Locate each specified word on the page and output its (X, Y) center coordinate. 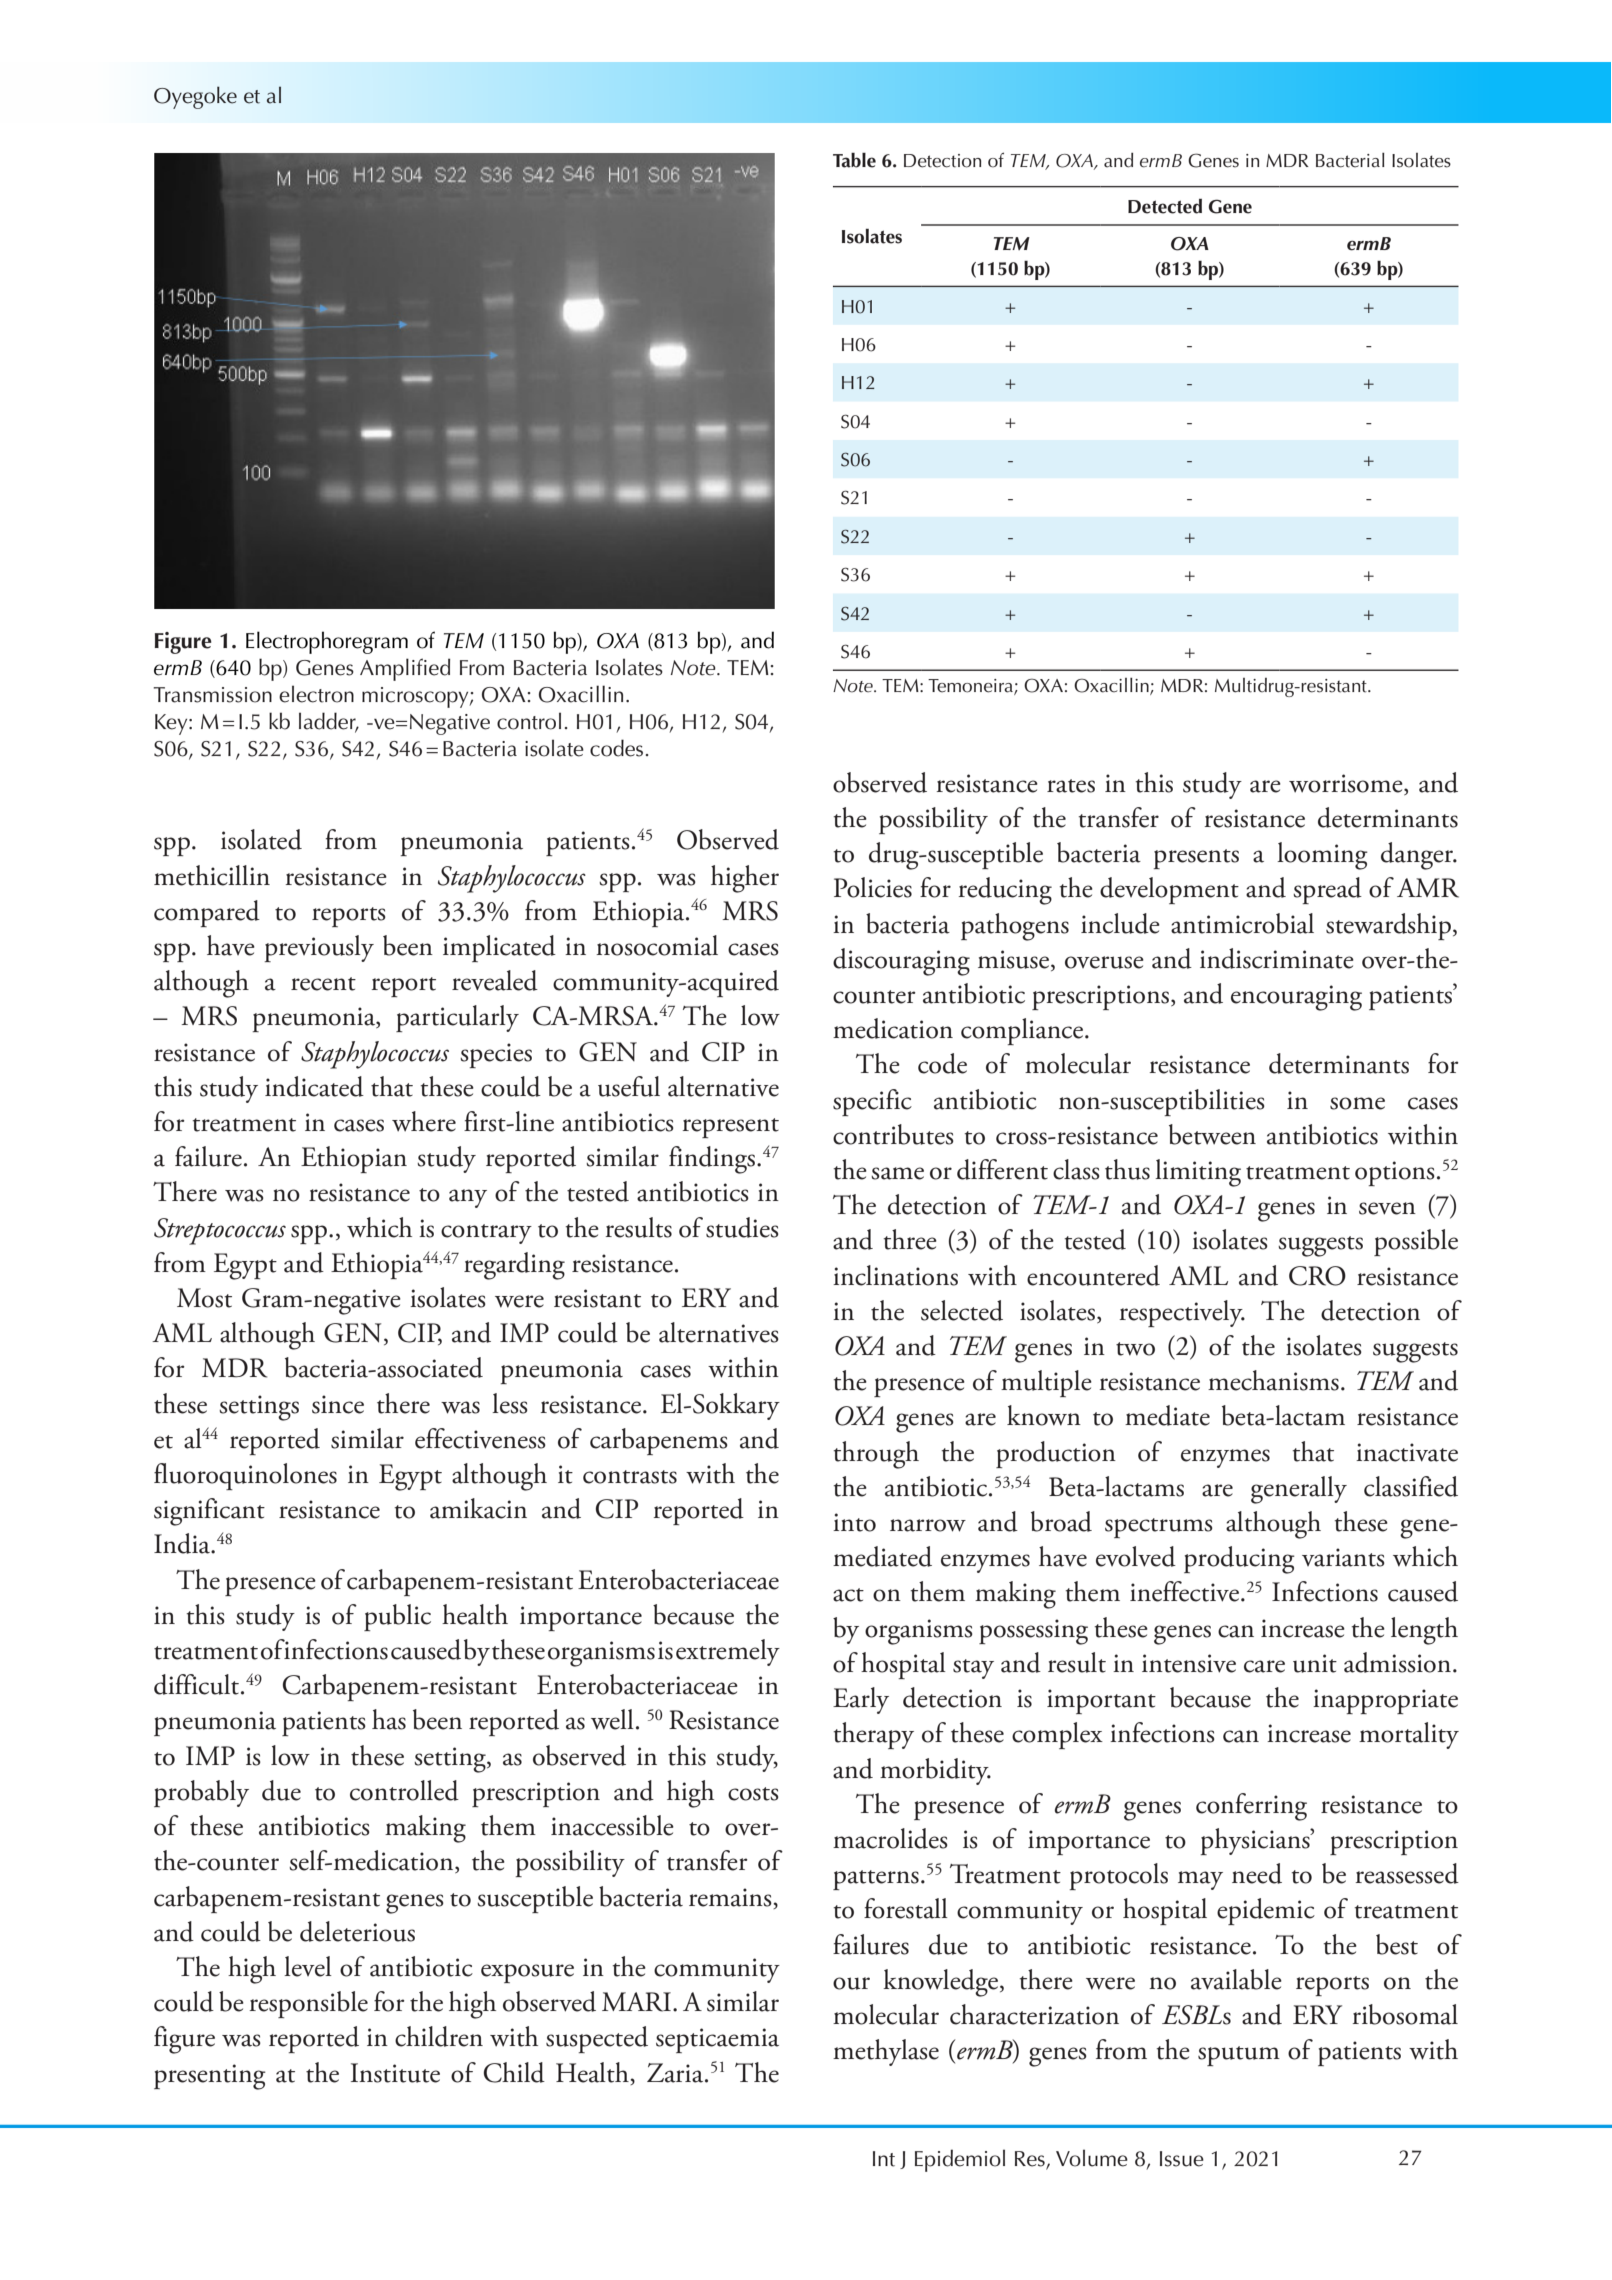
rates (1071, 786)
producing (1239, 1560)
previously (319, 948)
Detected (1165, 206)
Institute (395, 2073)
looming (1322, 856)
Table (854, 160)
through (876, 1455)
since (338, 1404)
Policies (873, 887)
